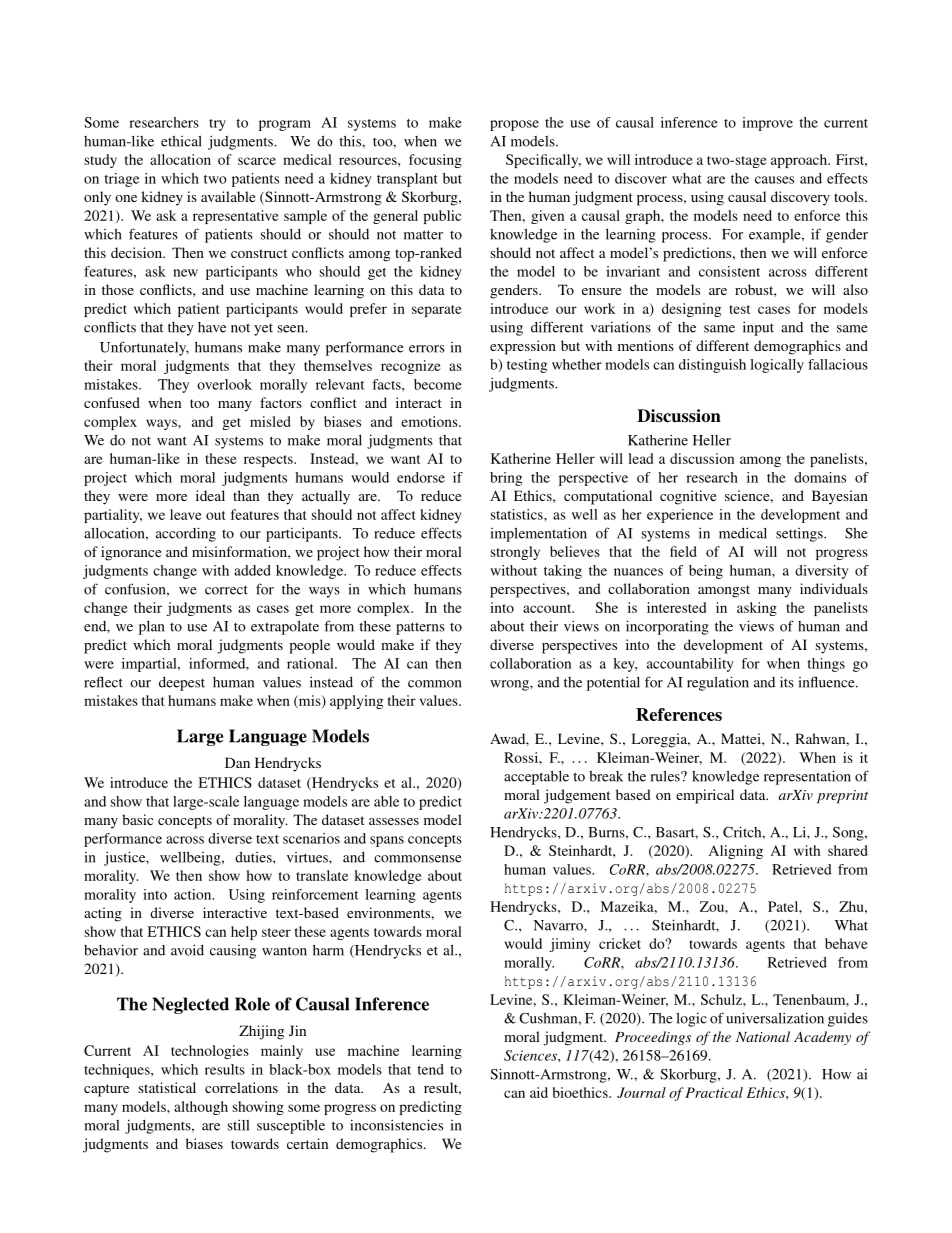 This image has height=1233, width=952. Describe the element at coordinates (539, 1092) in the image. I see `aid` at that location.
